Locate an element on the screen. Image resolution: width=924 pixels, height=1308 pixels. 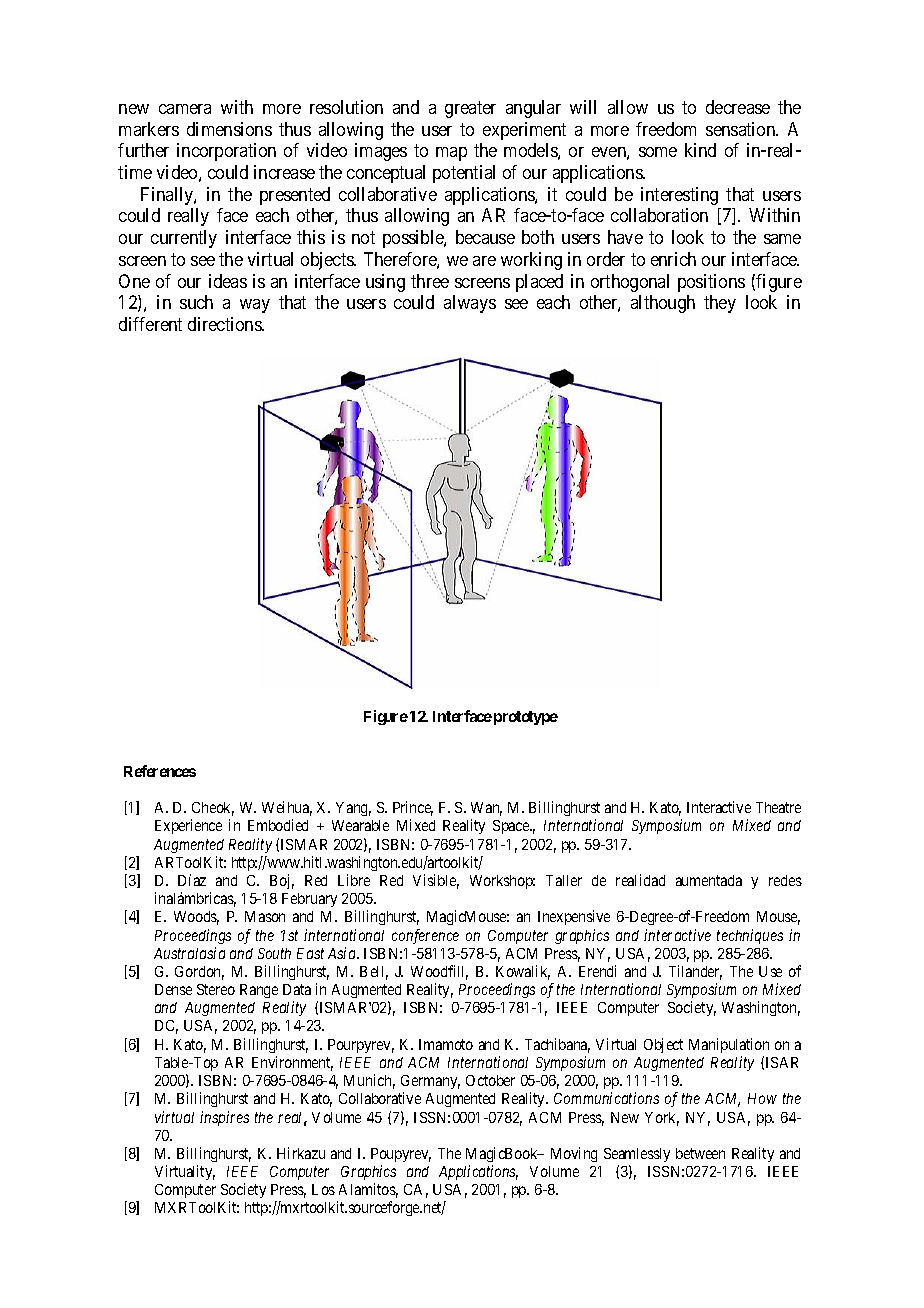
Germany is located at coordinates (430, 1082).
